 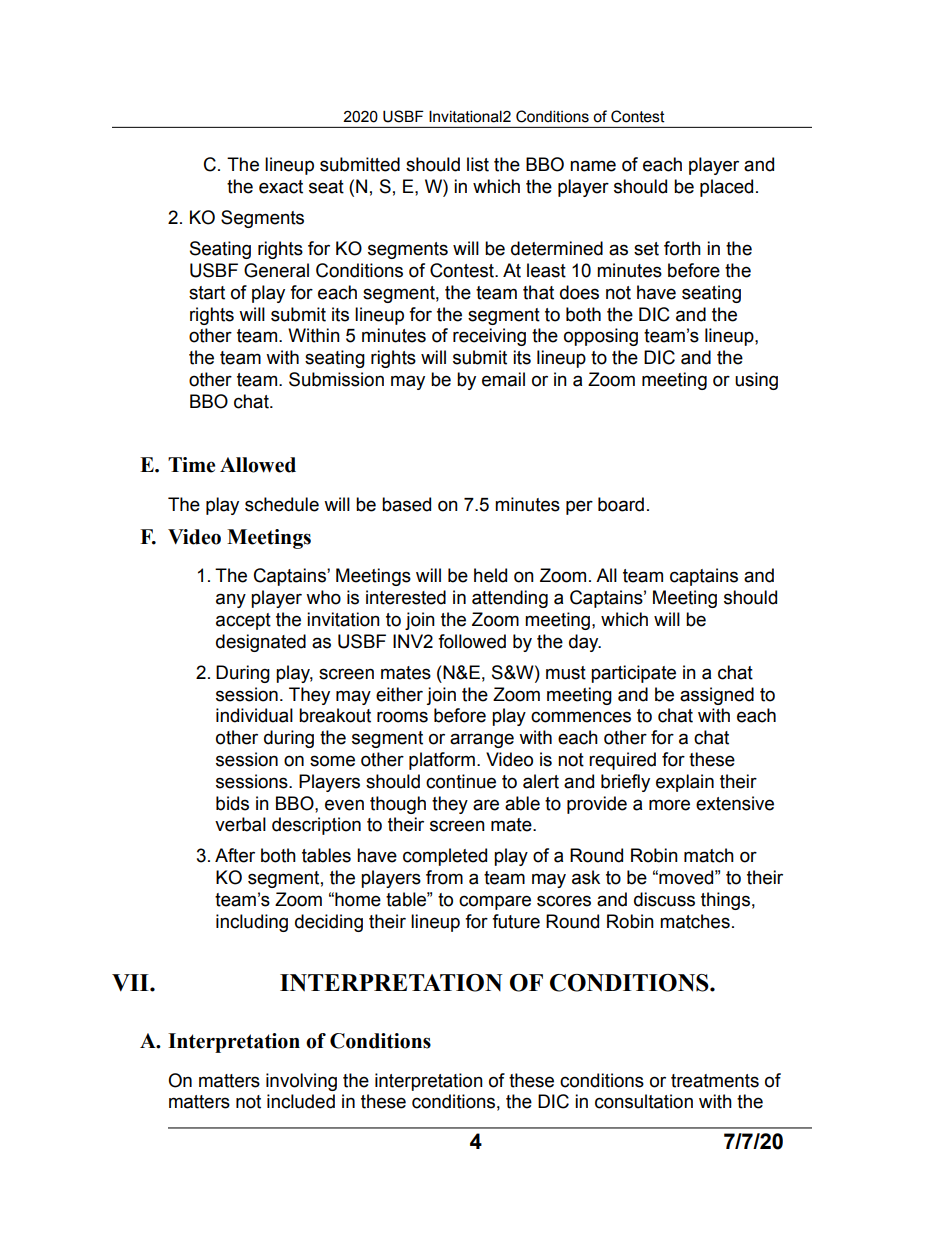 What do you see at coordinates (301, 1101) in the document?
I see `included` at bounding box center [301, 1101].
